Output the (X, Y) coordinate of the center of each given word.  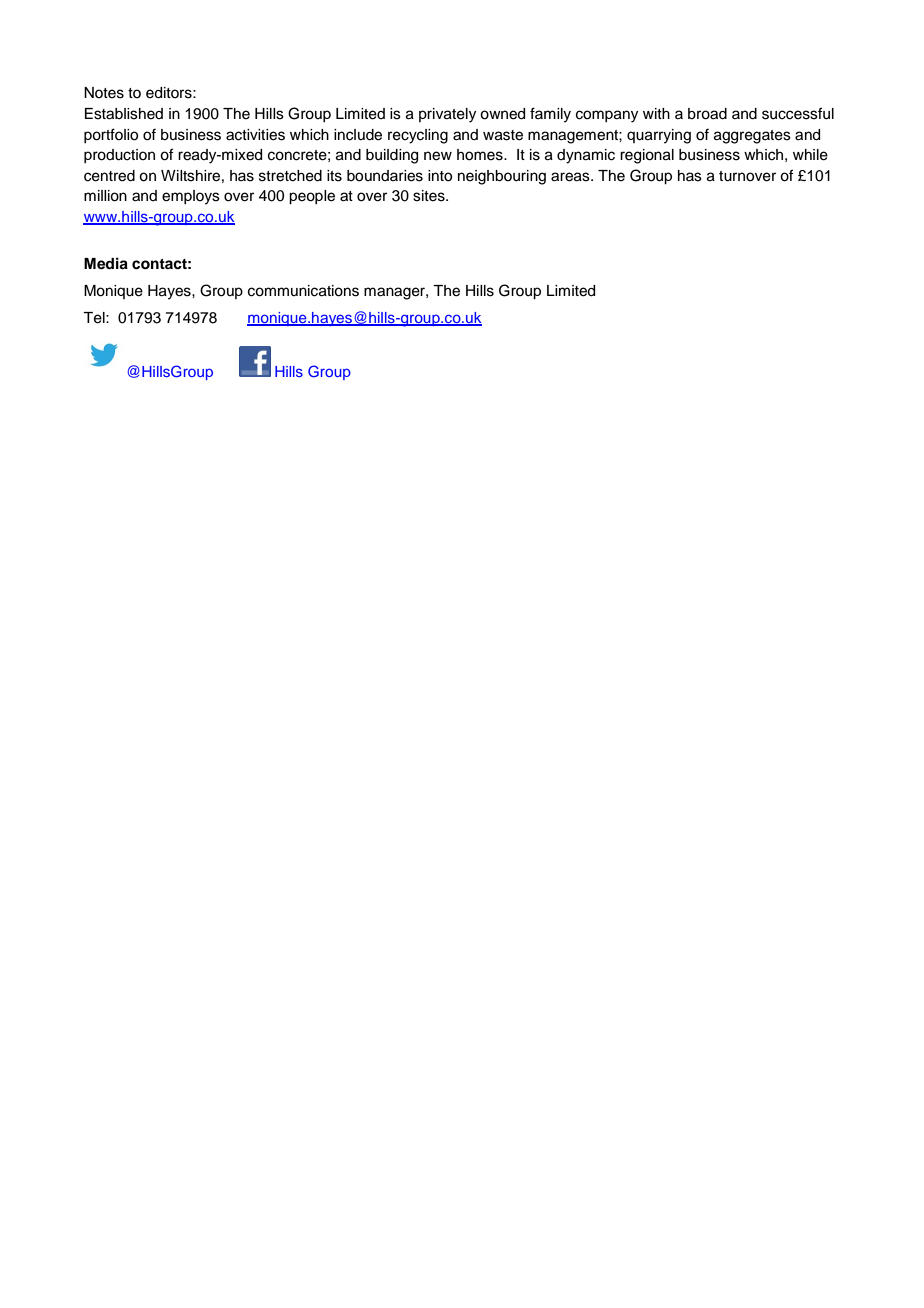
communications (303, 291)
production (119, 156)
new (438, 156)
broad (707, 114)
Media (106, 263)
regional (647, 156)
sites (430, 196)
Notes (104, 93)
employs (191, 197)
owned (502, 114)
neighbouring (502, 177)
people (312, 197)
